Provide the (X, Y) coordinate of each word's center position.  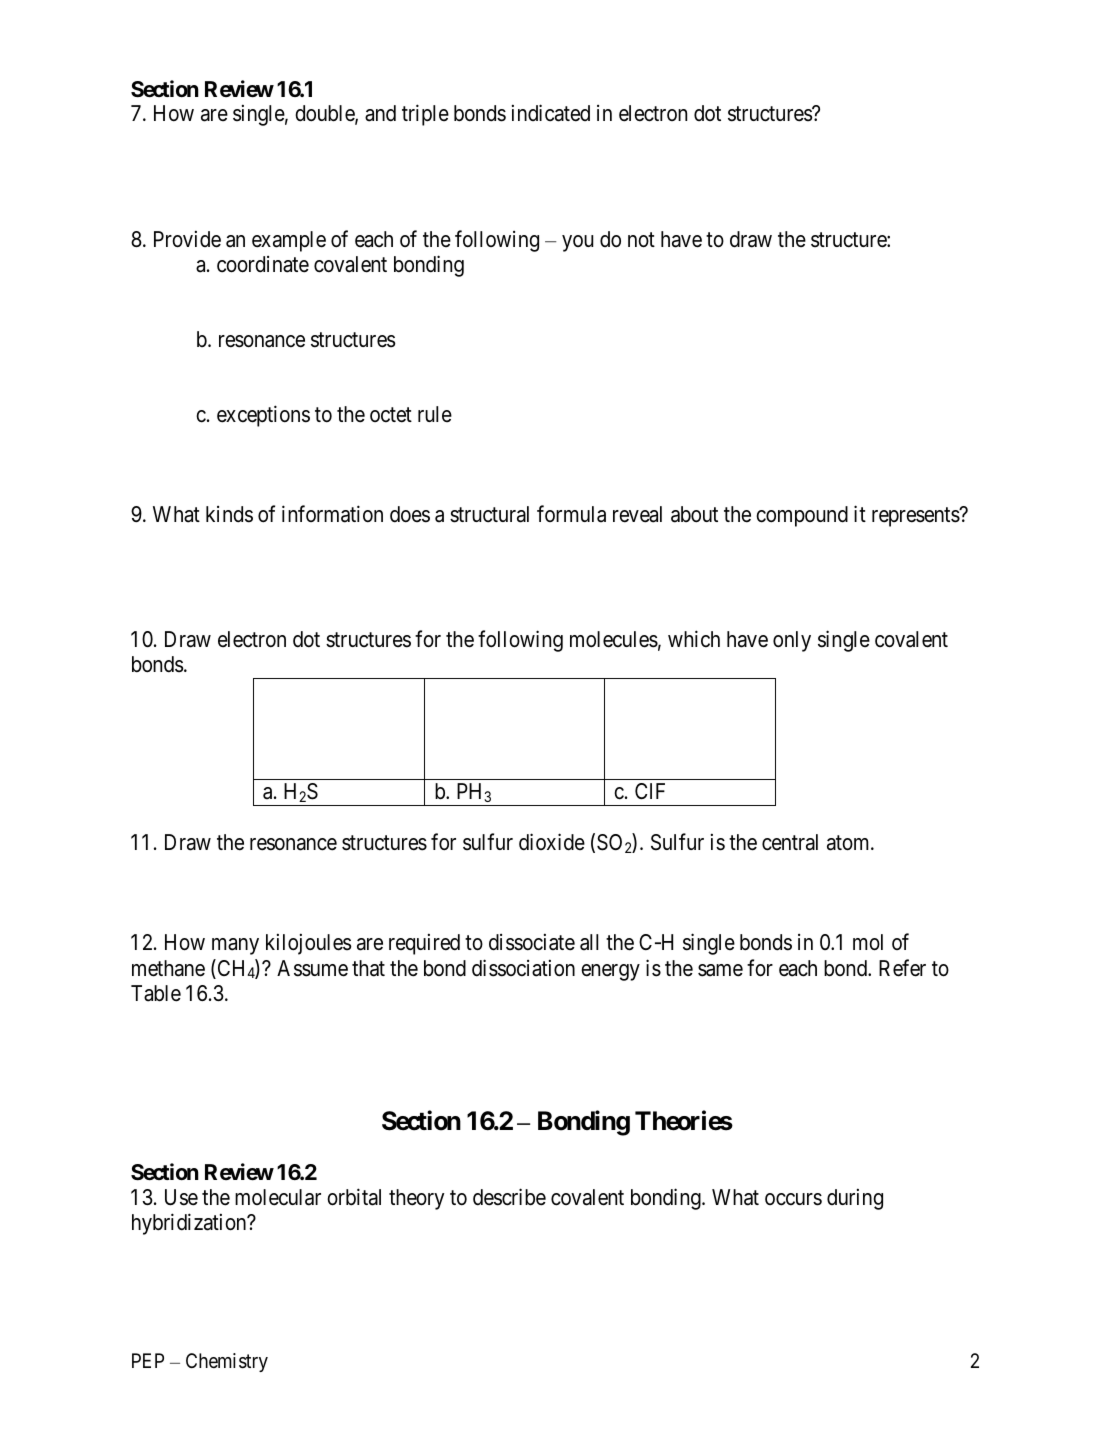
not (641, 240)
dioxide (552, 842)
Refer (902, 968)
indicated (551, 113)
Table (156, 993)
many (235, 947)
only (792, 641)
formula (571, 514)
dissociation (523, 968)
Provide (187, 239)
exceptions (263, 416)
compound (802, 516)
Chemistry (227, 1362)
